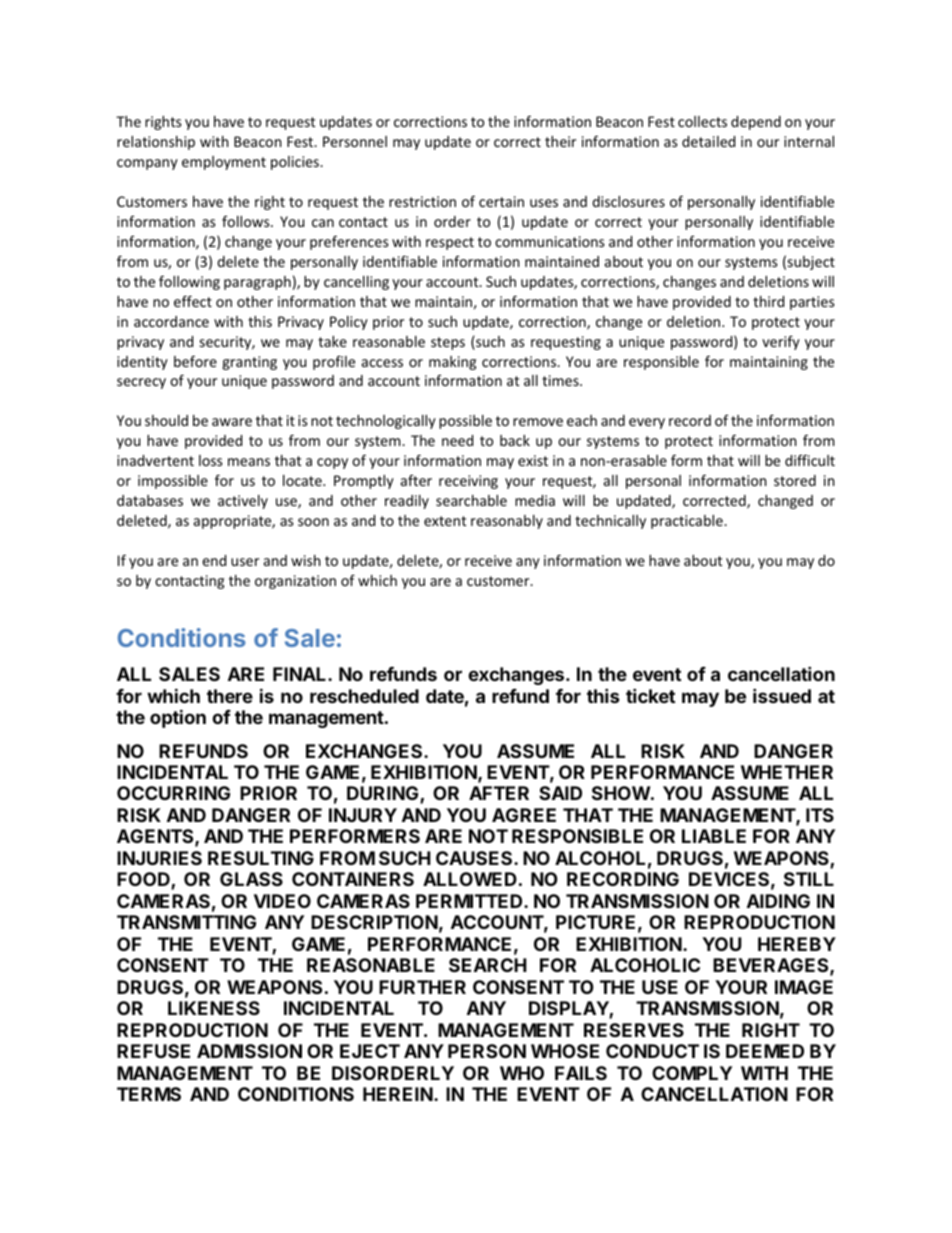 This screenshot has width=952, height=1233. Describe the element at coordinates (688, 522) in the screenshot. I see `practicable` at that location.
